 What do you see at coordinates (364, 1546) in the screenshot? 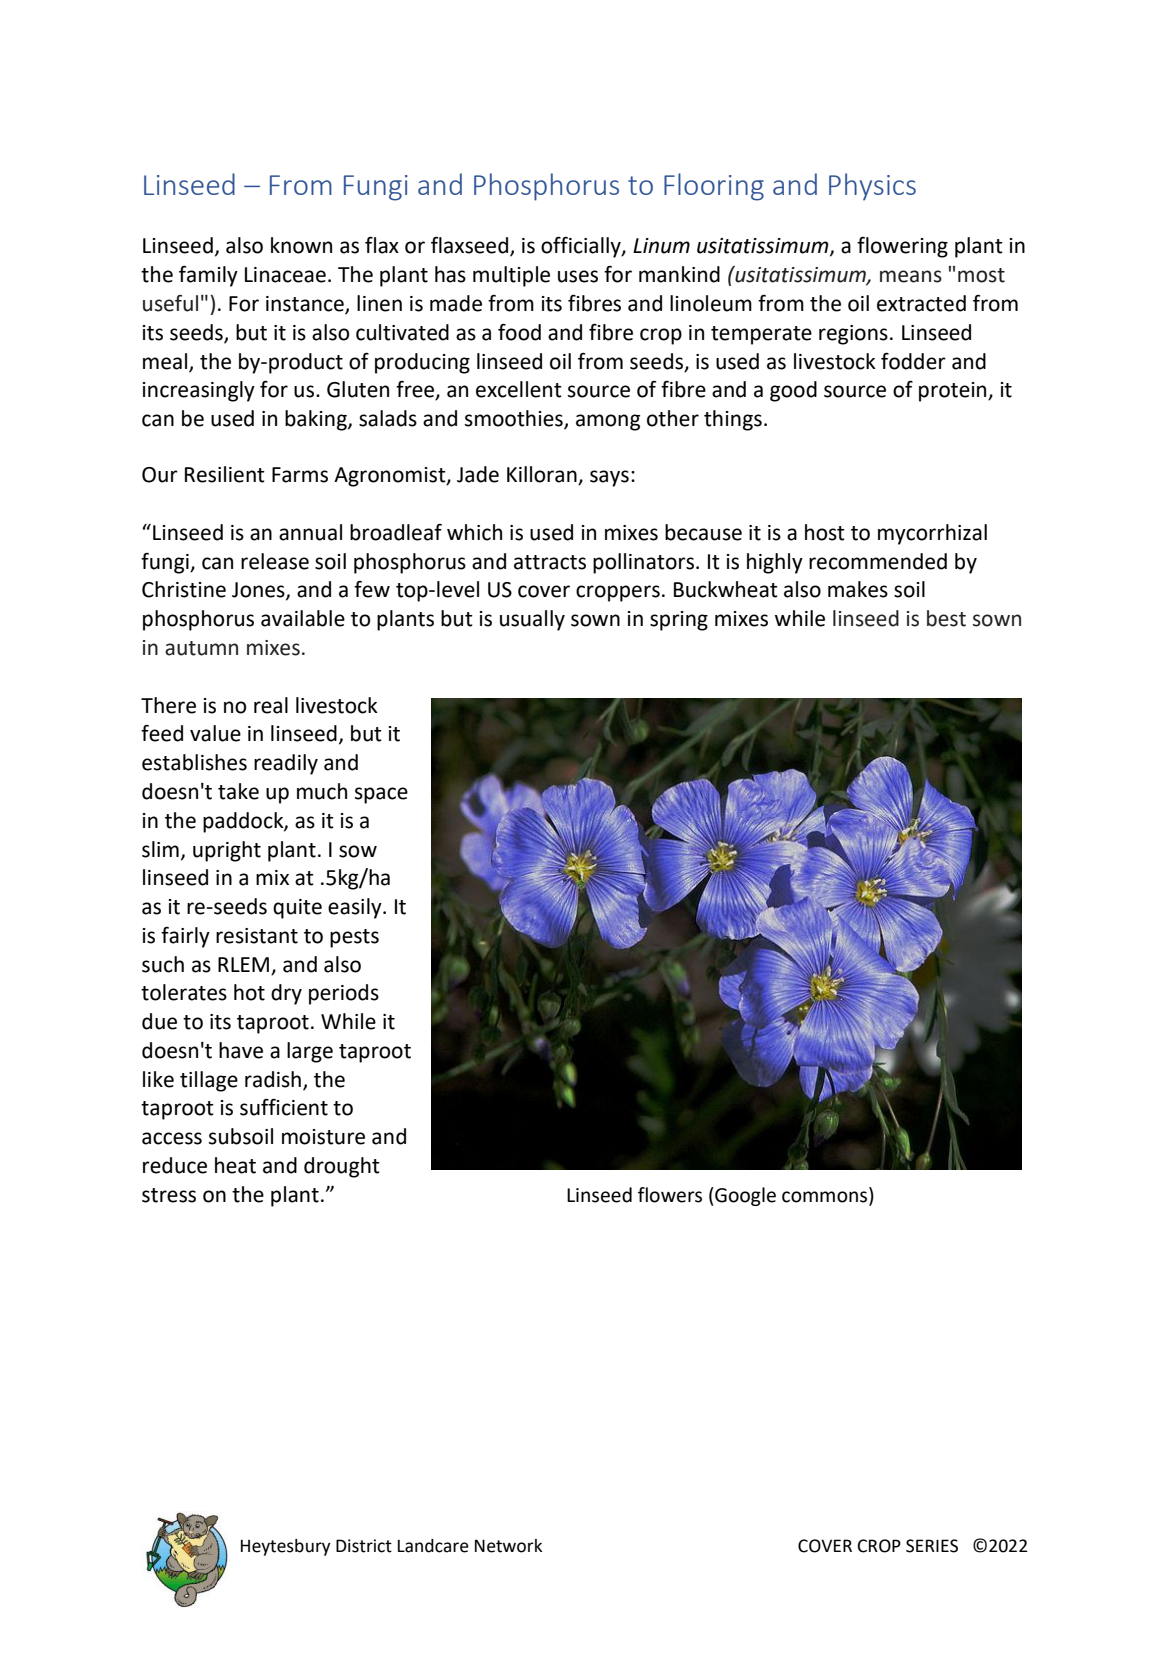
I see `District` at bounding box center [364, 1546].
